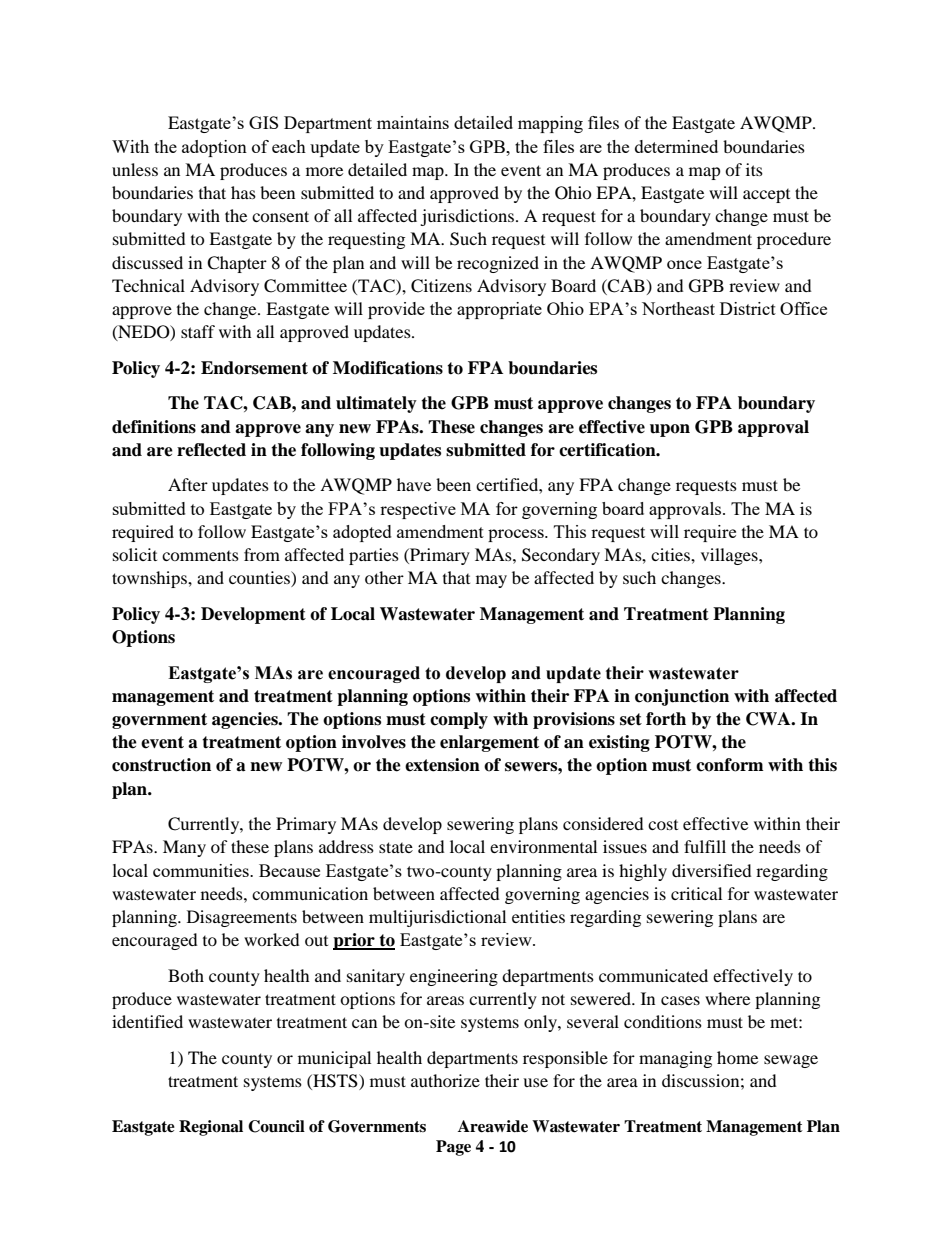 This page has width=952, height=1233. What do you see at coordinates (754, 169) in the page?
I see `its` at bounding box center [754, 169].
